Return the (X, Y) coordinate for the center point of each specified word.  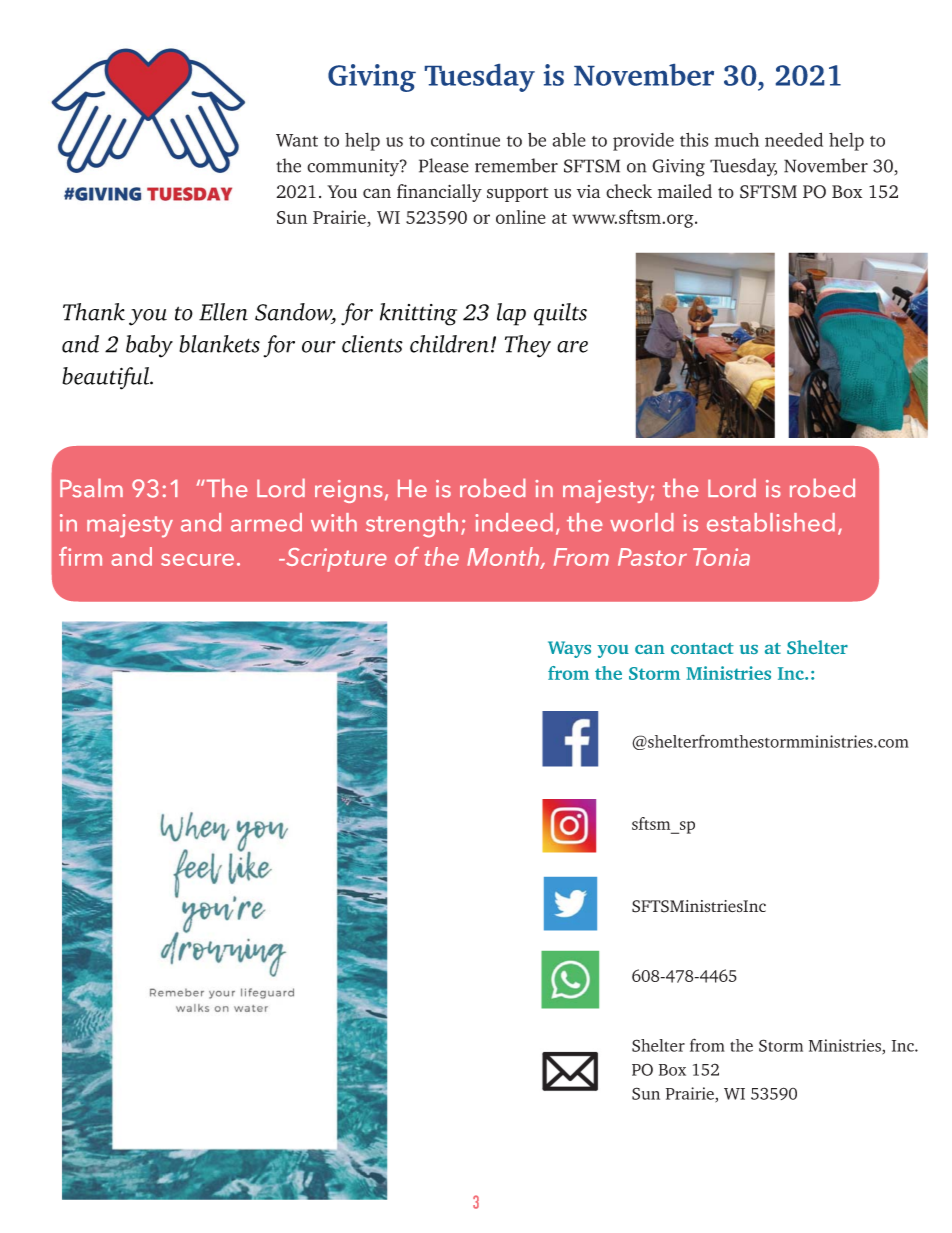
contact (702, 648)
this (694, 139)
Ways (569, 649)
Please (444, 165)
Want (297, 140)
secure (197, 560)
